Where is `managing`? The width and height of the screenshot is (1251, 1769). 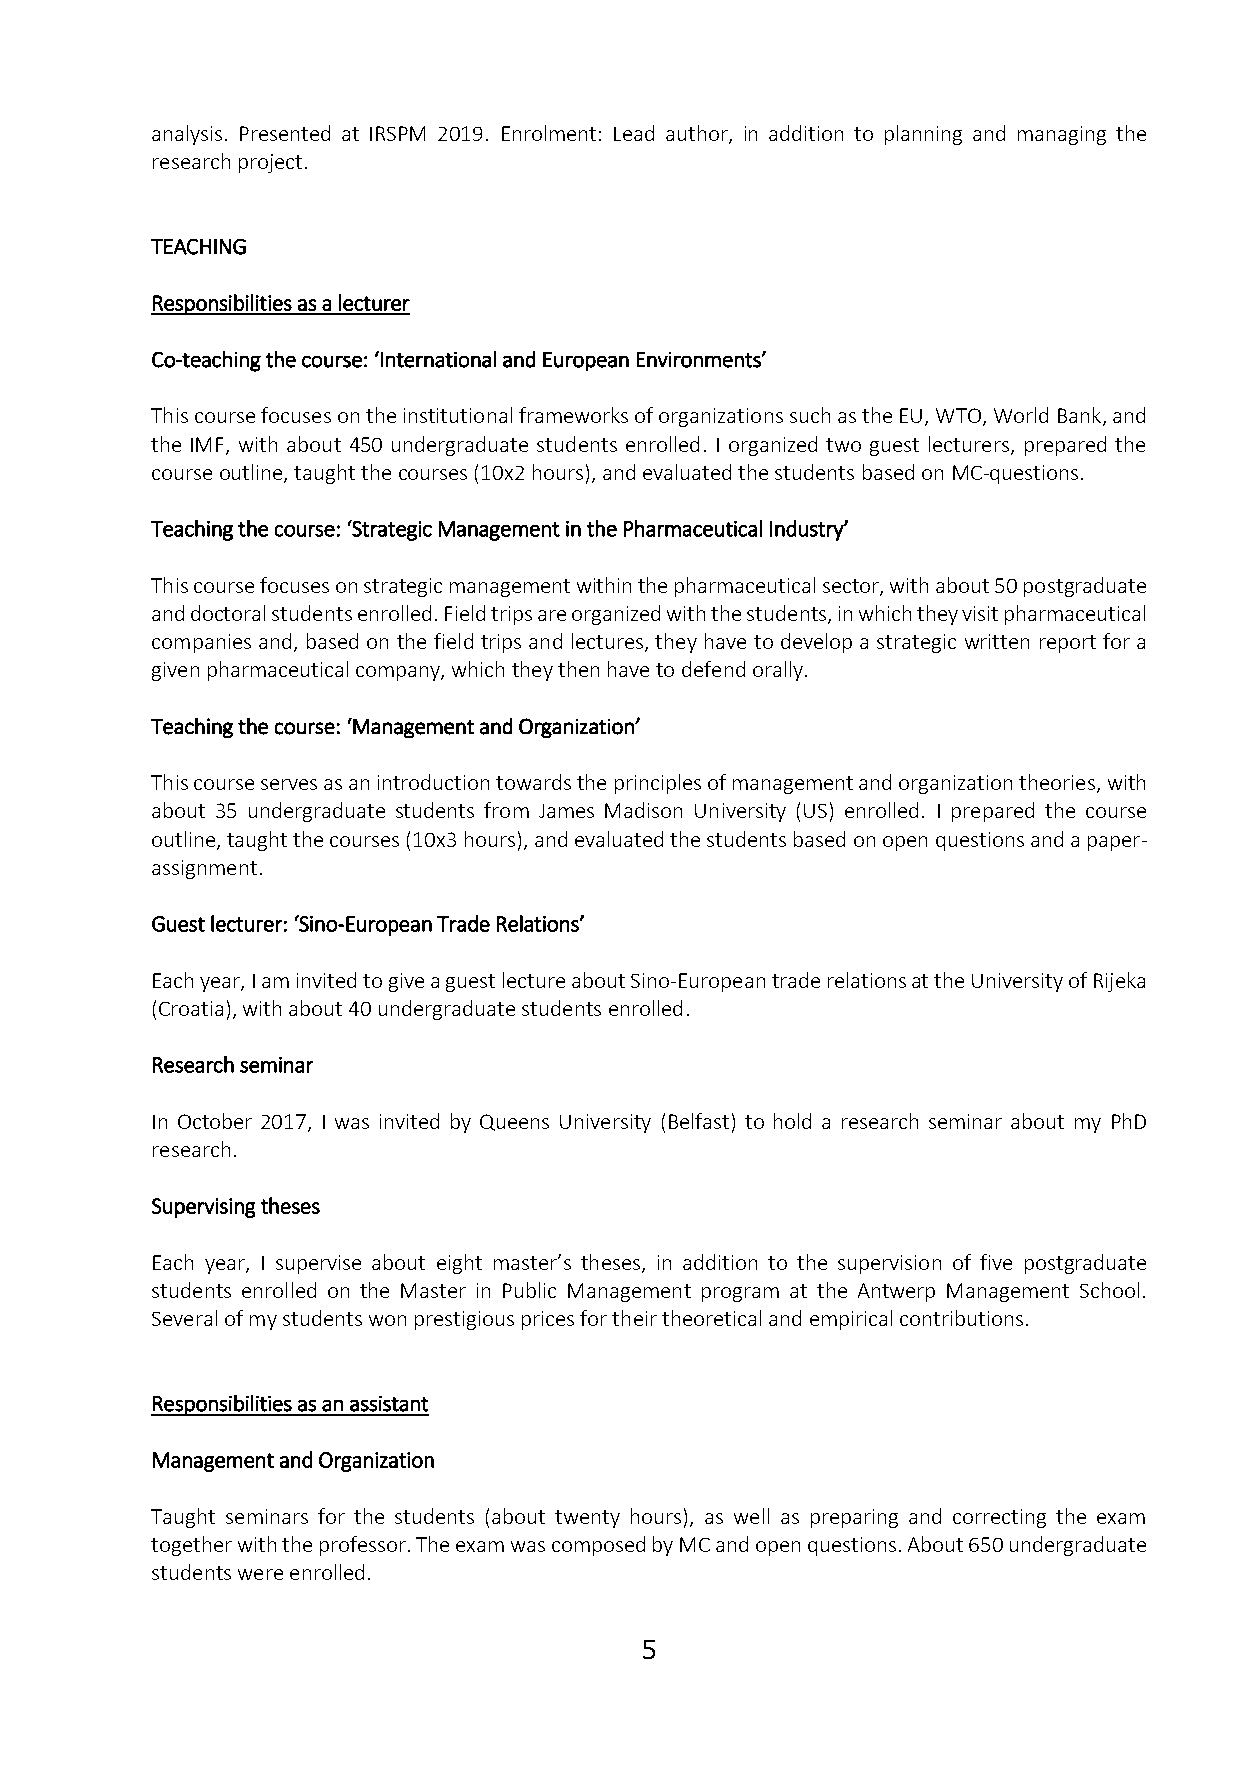 managing is located at coordinates (1062, 135).
